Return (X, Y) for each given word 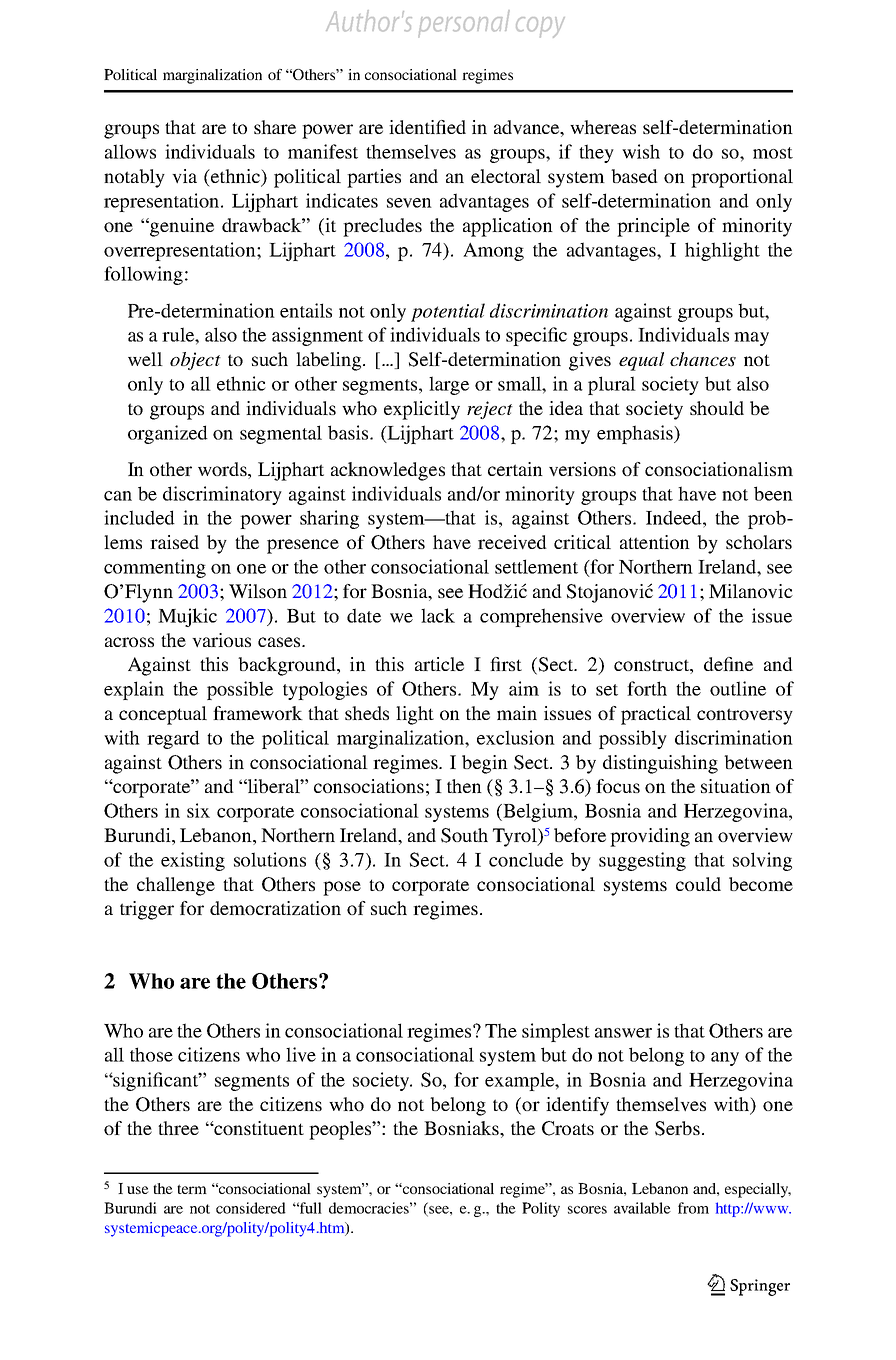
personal (464, 23)
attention (655, 542)
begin (485, 764)
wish (641, 151)
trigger (147, 910)
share (275, 127)
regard (173, 739)
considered (251, 1208)
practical (656, 715)
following (143, 275)
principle (653, 227)
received (512, 542)
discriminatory (222, 495)
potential (448, 312)
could (698, 884)
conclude (526, 859)
